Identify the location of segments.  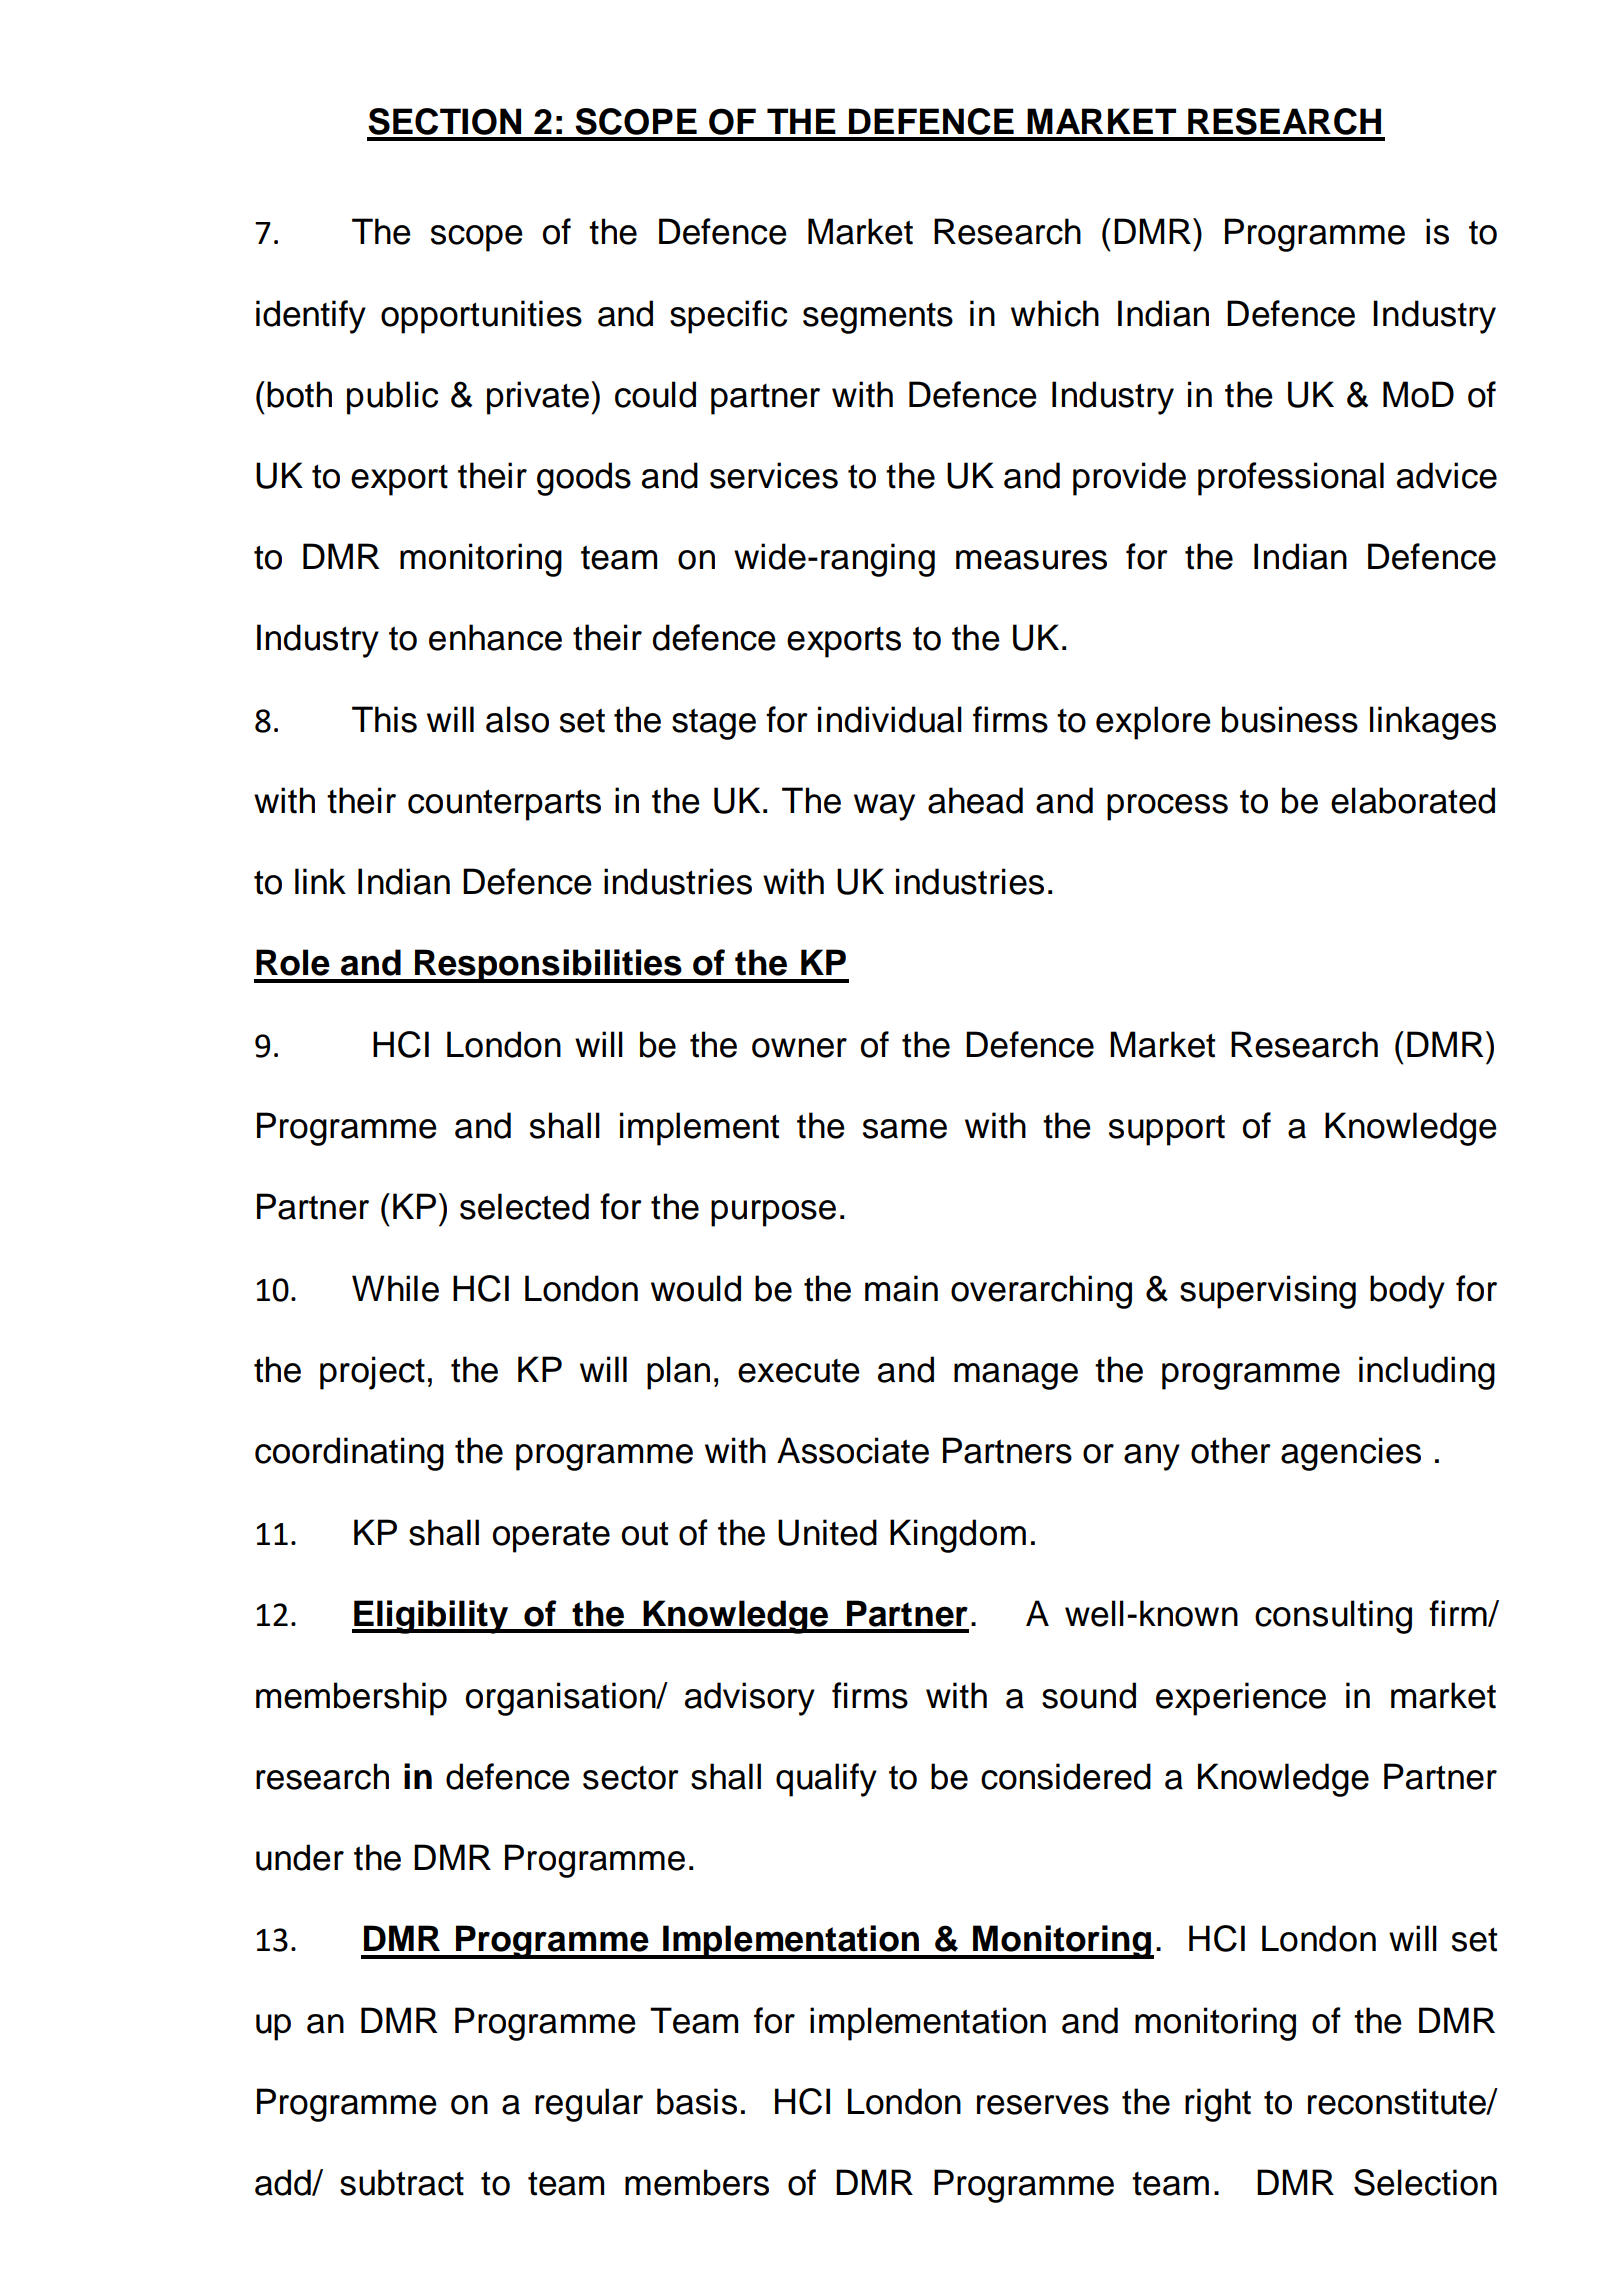
(878, 318).
